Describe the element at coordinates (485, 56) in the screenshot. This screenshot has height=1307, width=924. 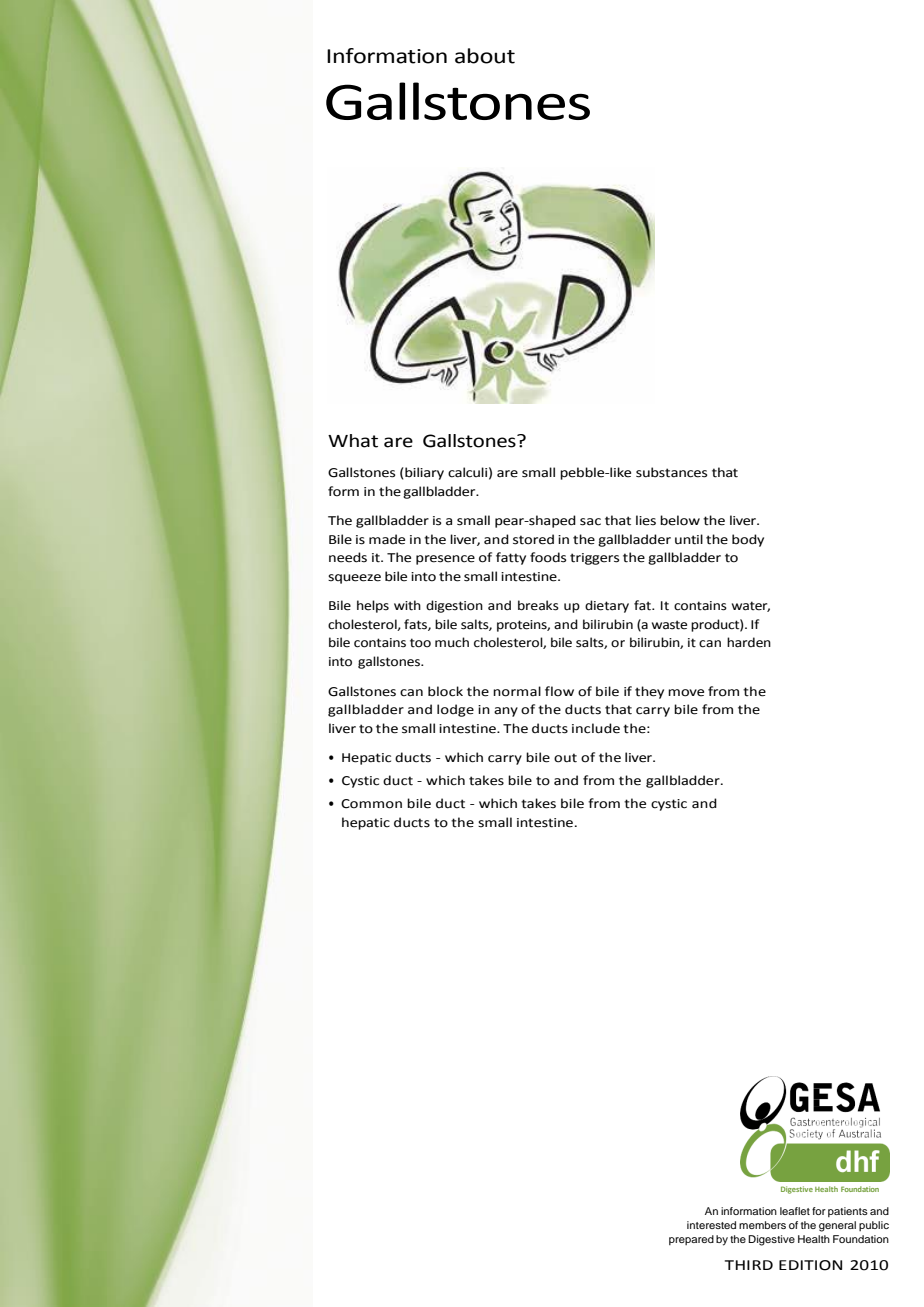
I see `about` at that location.
